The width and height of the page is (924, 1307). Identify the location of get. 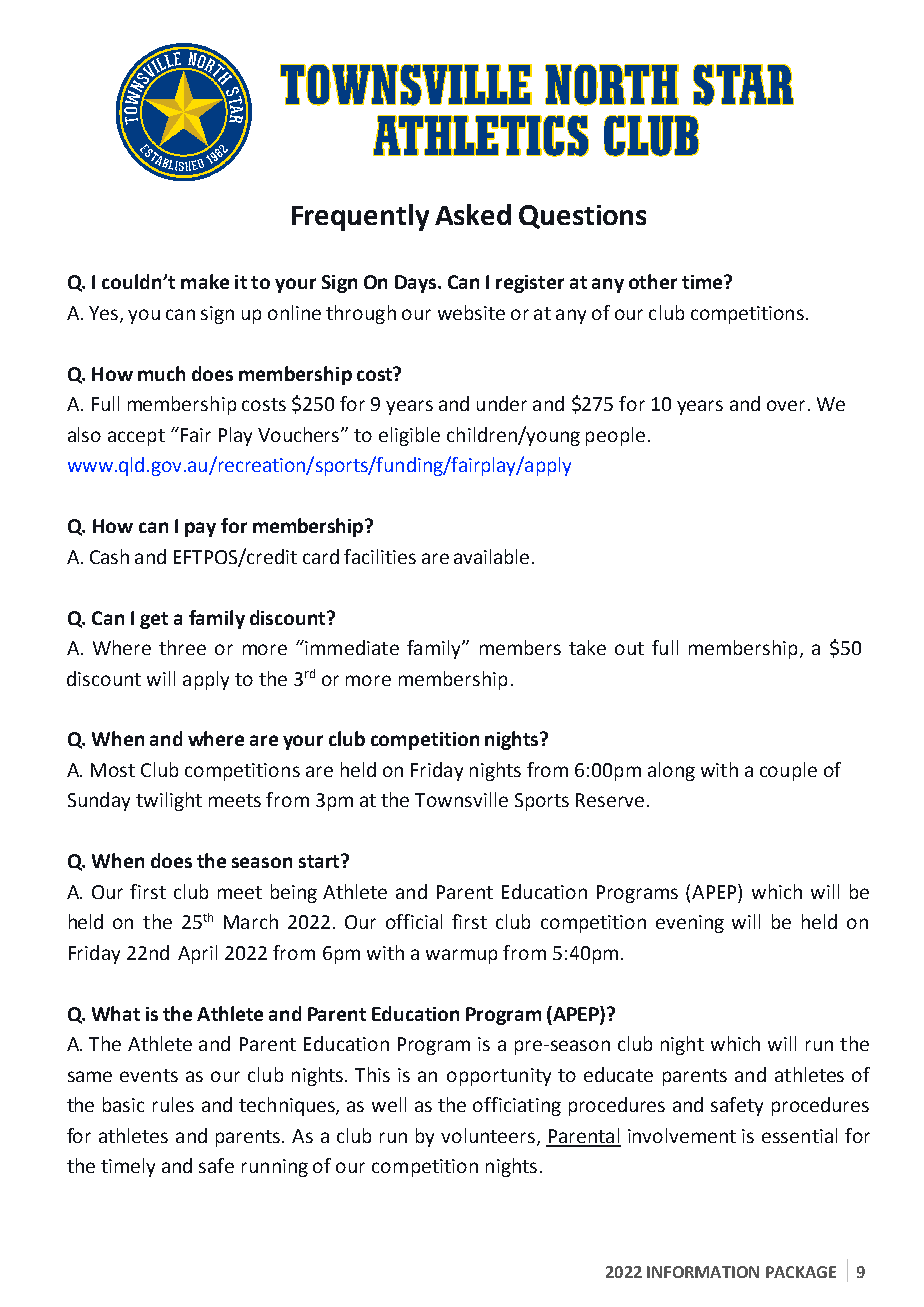
(154, 620).
